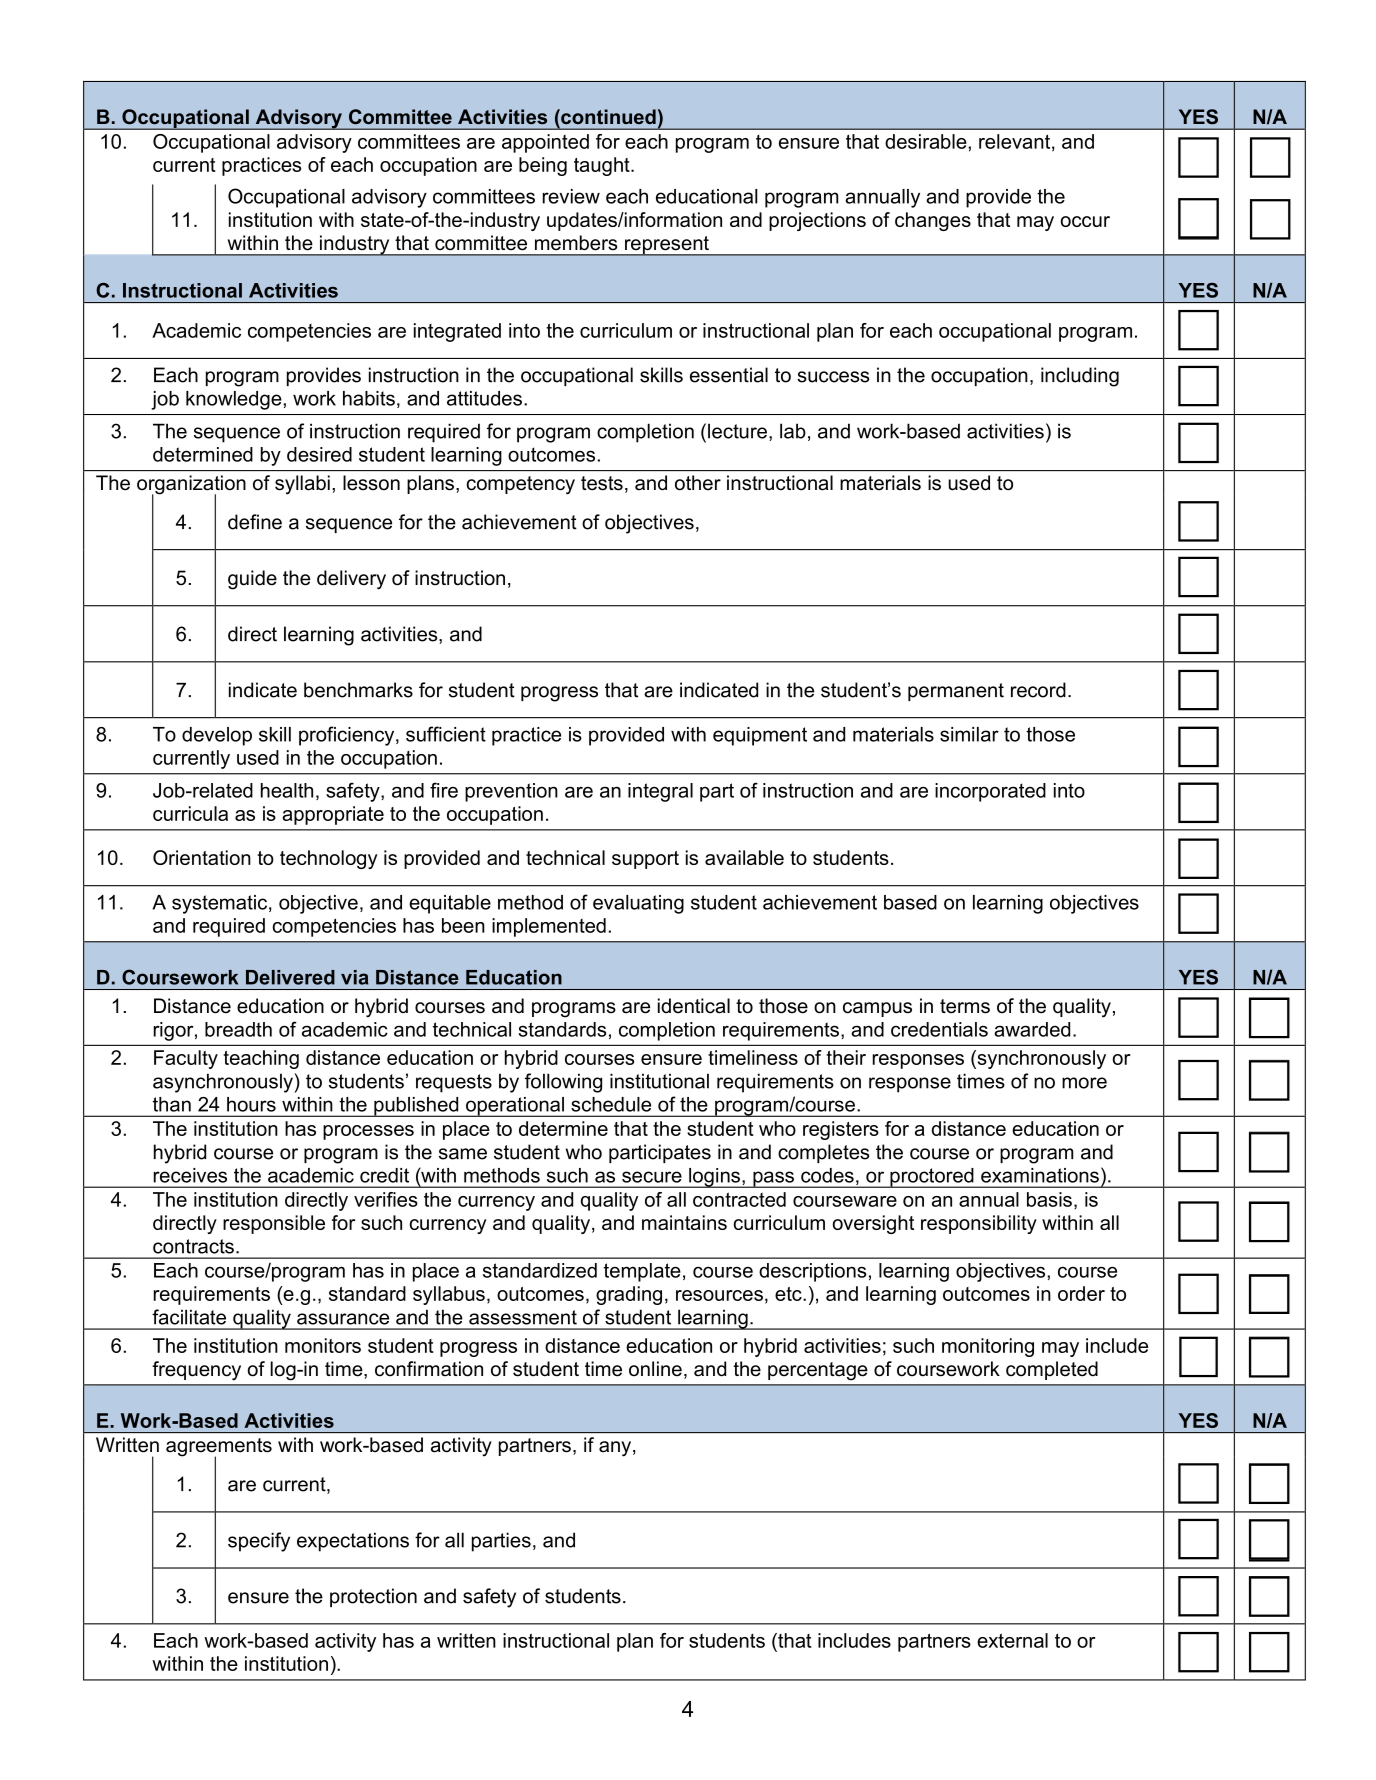  Describe the element at coordinates (990, 792) in the screenshot. I see `incorporated` at that location.
